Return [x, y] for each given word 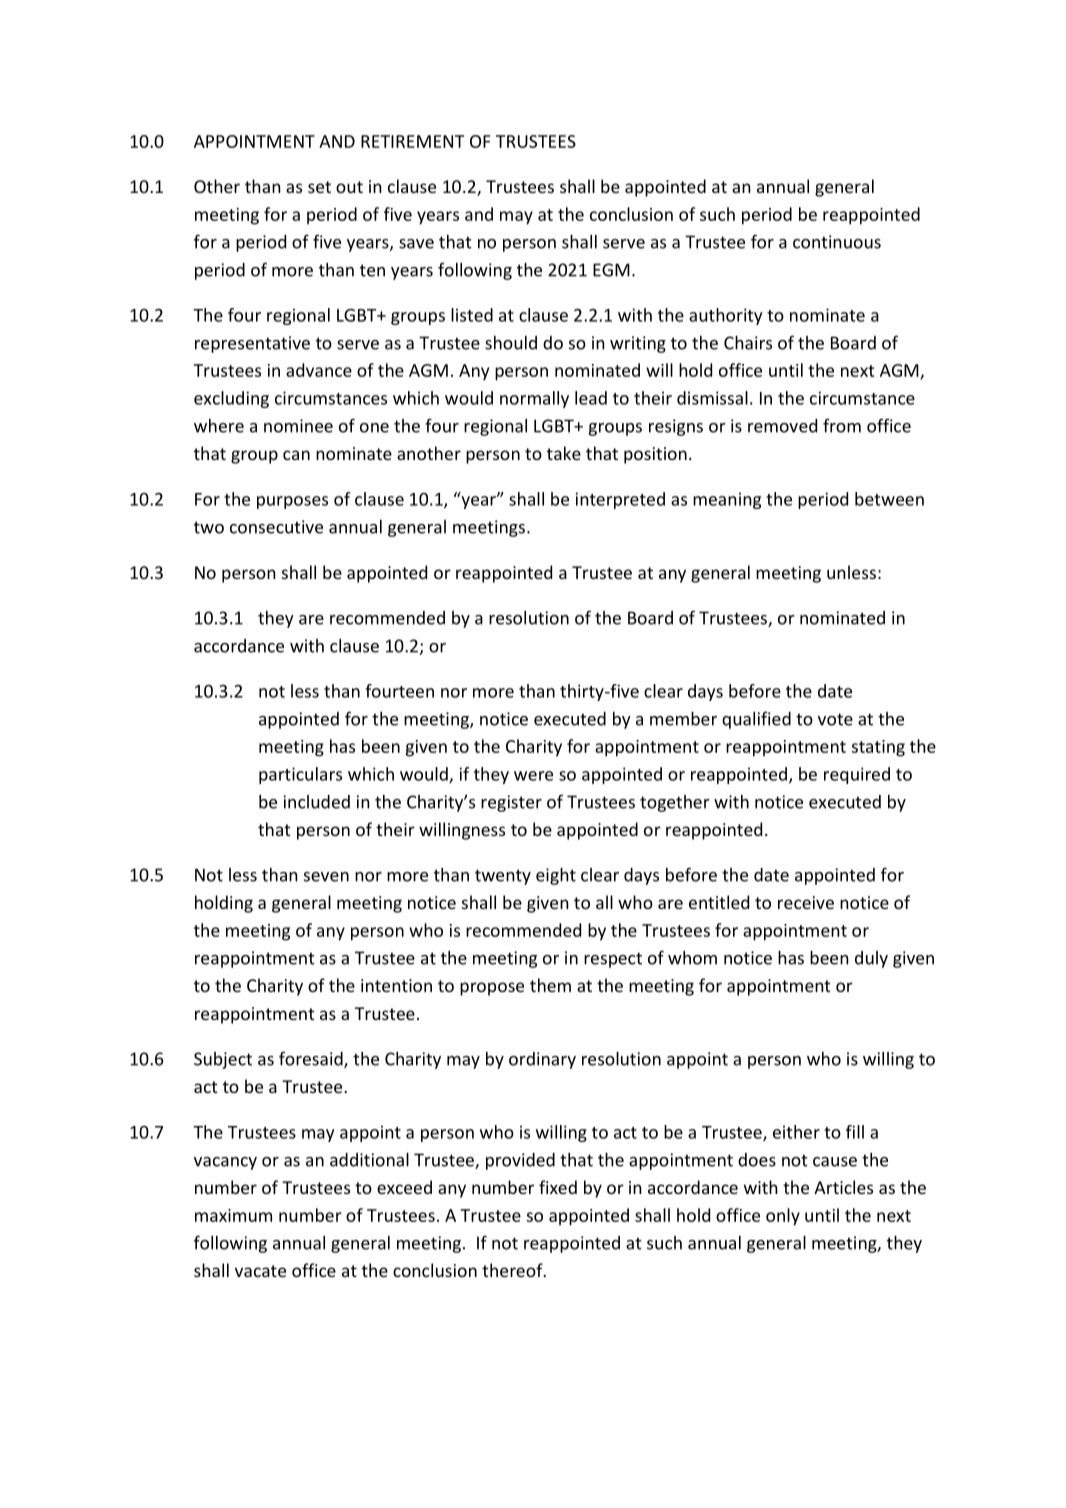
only [783, 1217]
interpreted [620, 500]
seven [326, 877]
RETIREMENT [412, 141]
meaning [727, 500]
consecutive [276, 527]
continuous [837, 242]
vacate [260, 1271]
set [319, 187]
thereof [513, 1270]
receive [806, 902]
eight [556, 876]
